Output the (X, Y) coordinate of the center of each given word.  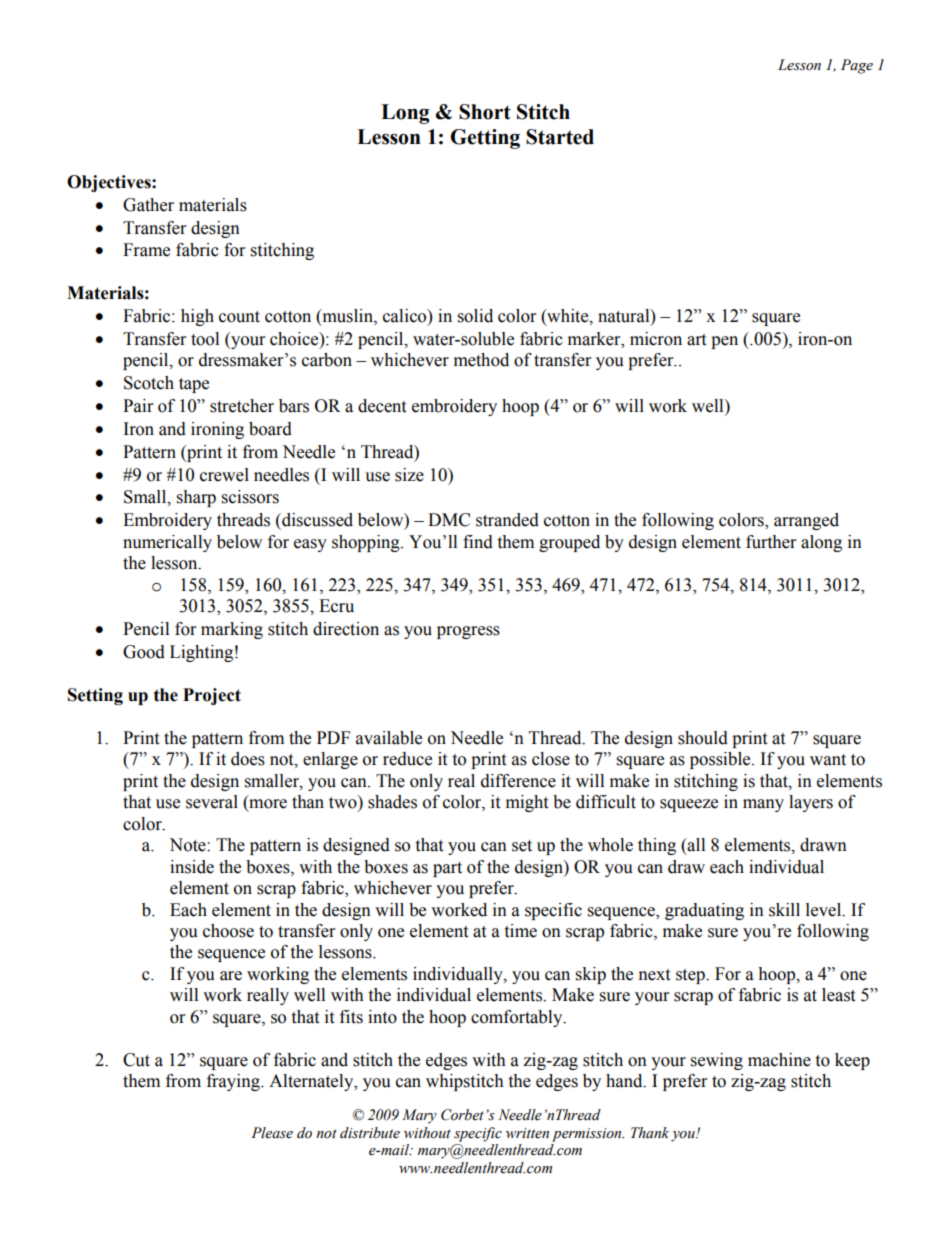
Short (485, 112)
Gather (148, 205)
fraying (234, 1082)
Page (857, 66)
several (212, 802)
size (409, 475)
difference (518, 781)
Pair (138, 406)
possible (721, 760)
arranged (806, 521)
